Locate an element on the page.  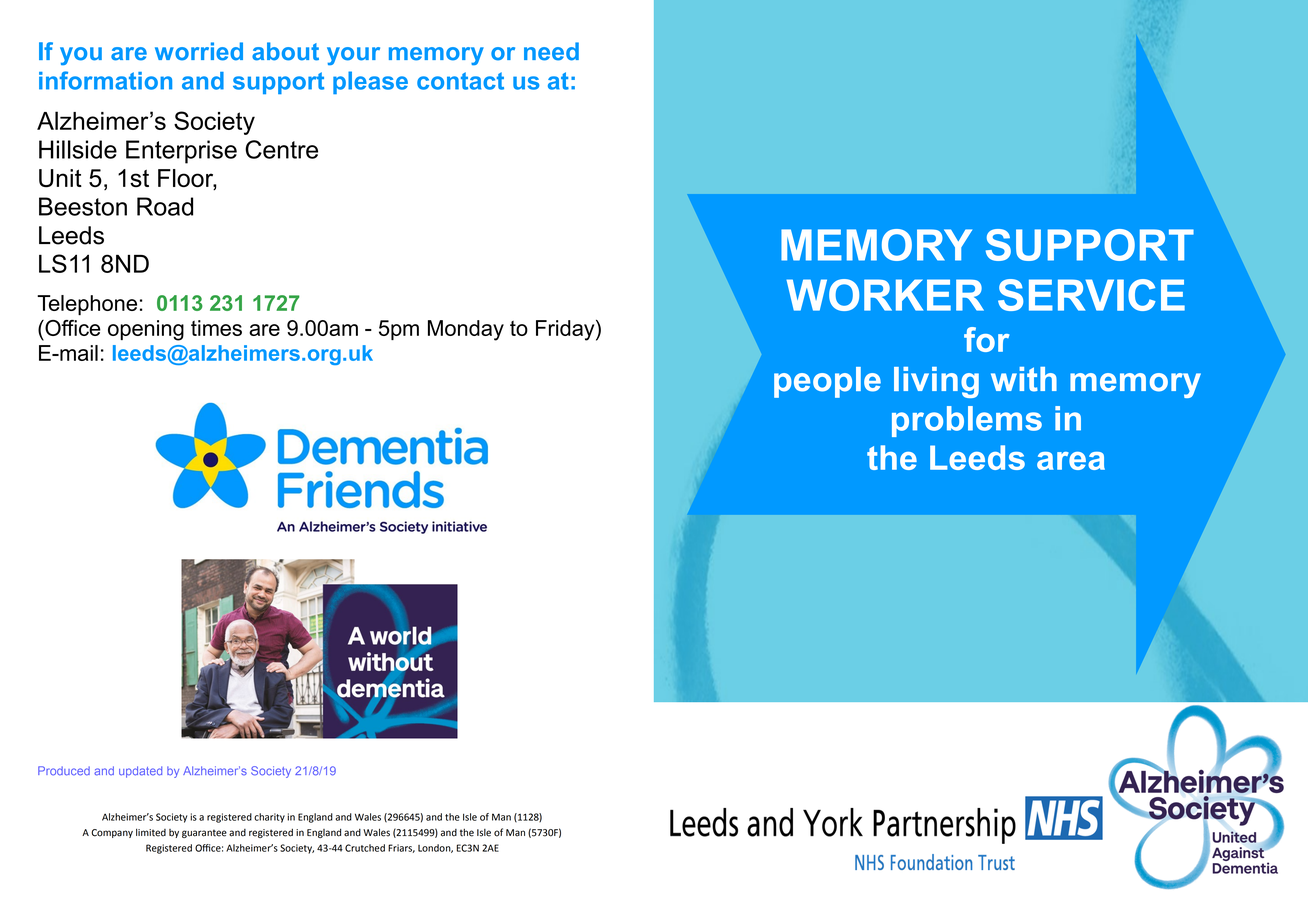
Monday is located at coordinates (466, 330).
